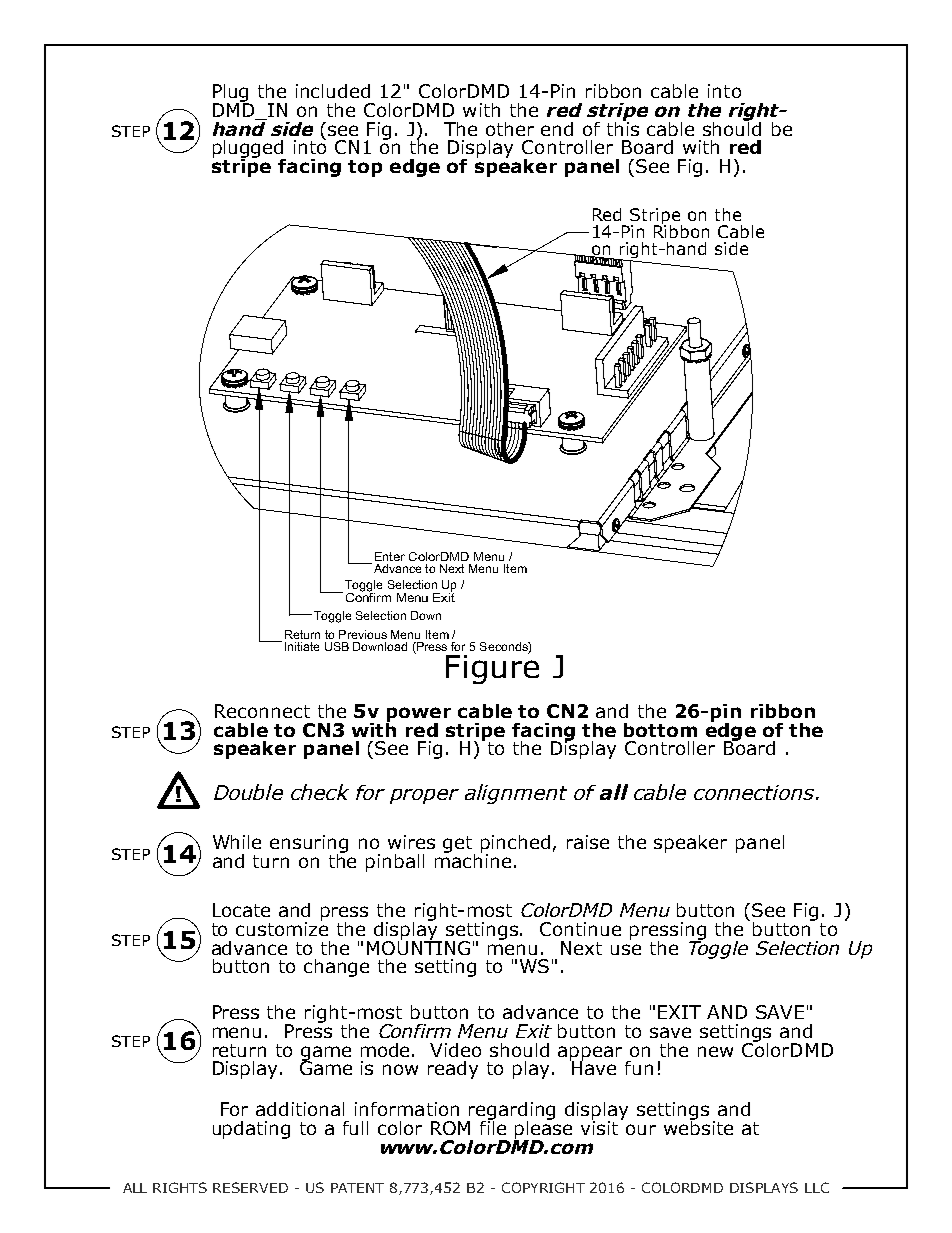 This screenshot has width=952, height=1233. What do you see at coordinates (698, 1126) in the screenshot?
I see `website` at bounding box center [698, 1126].
